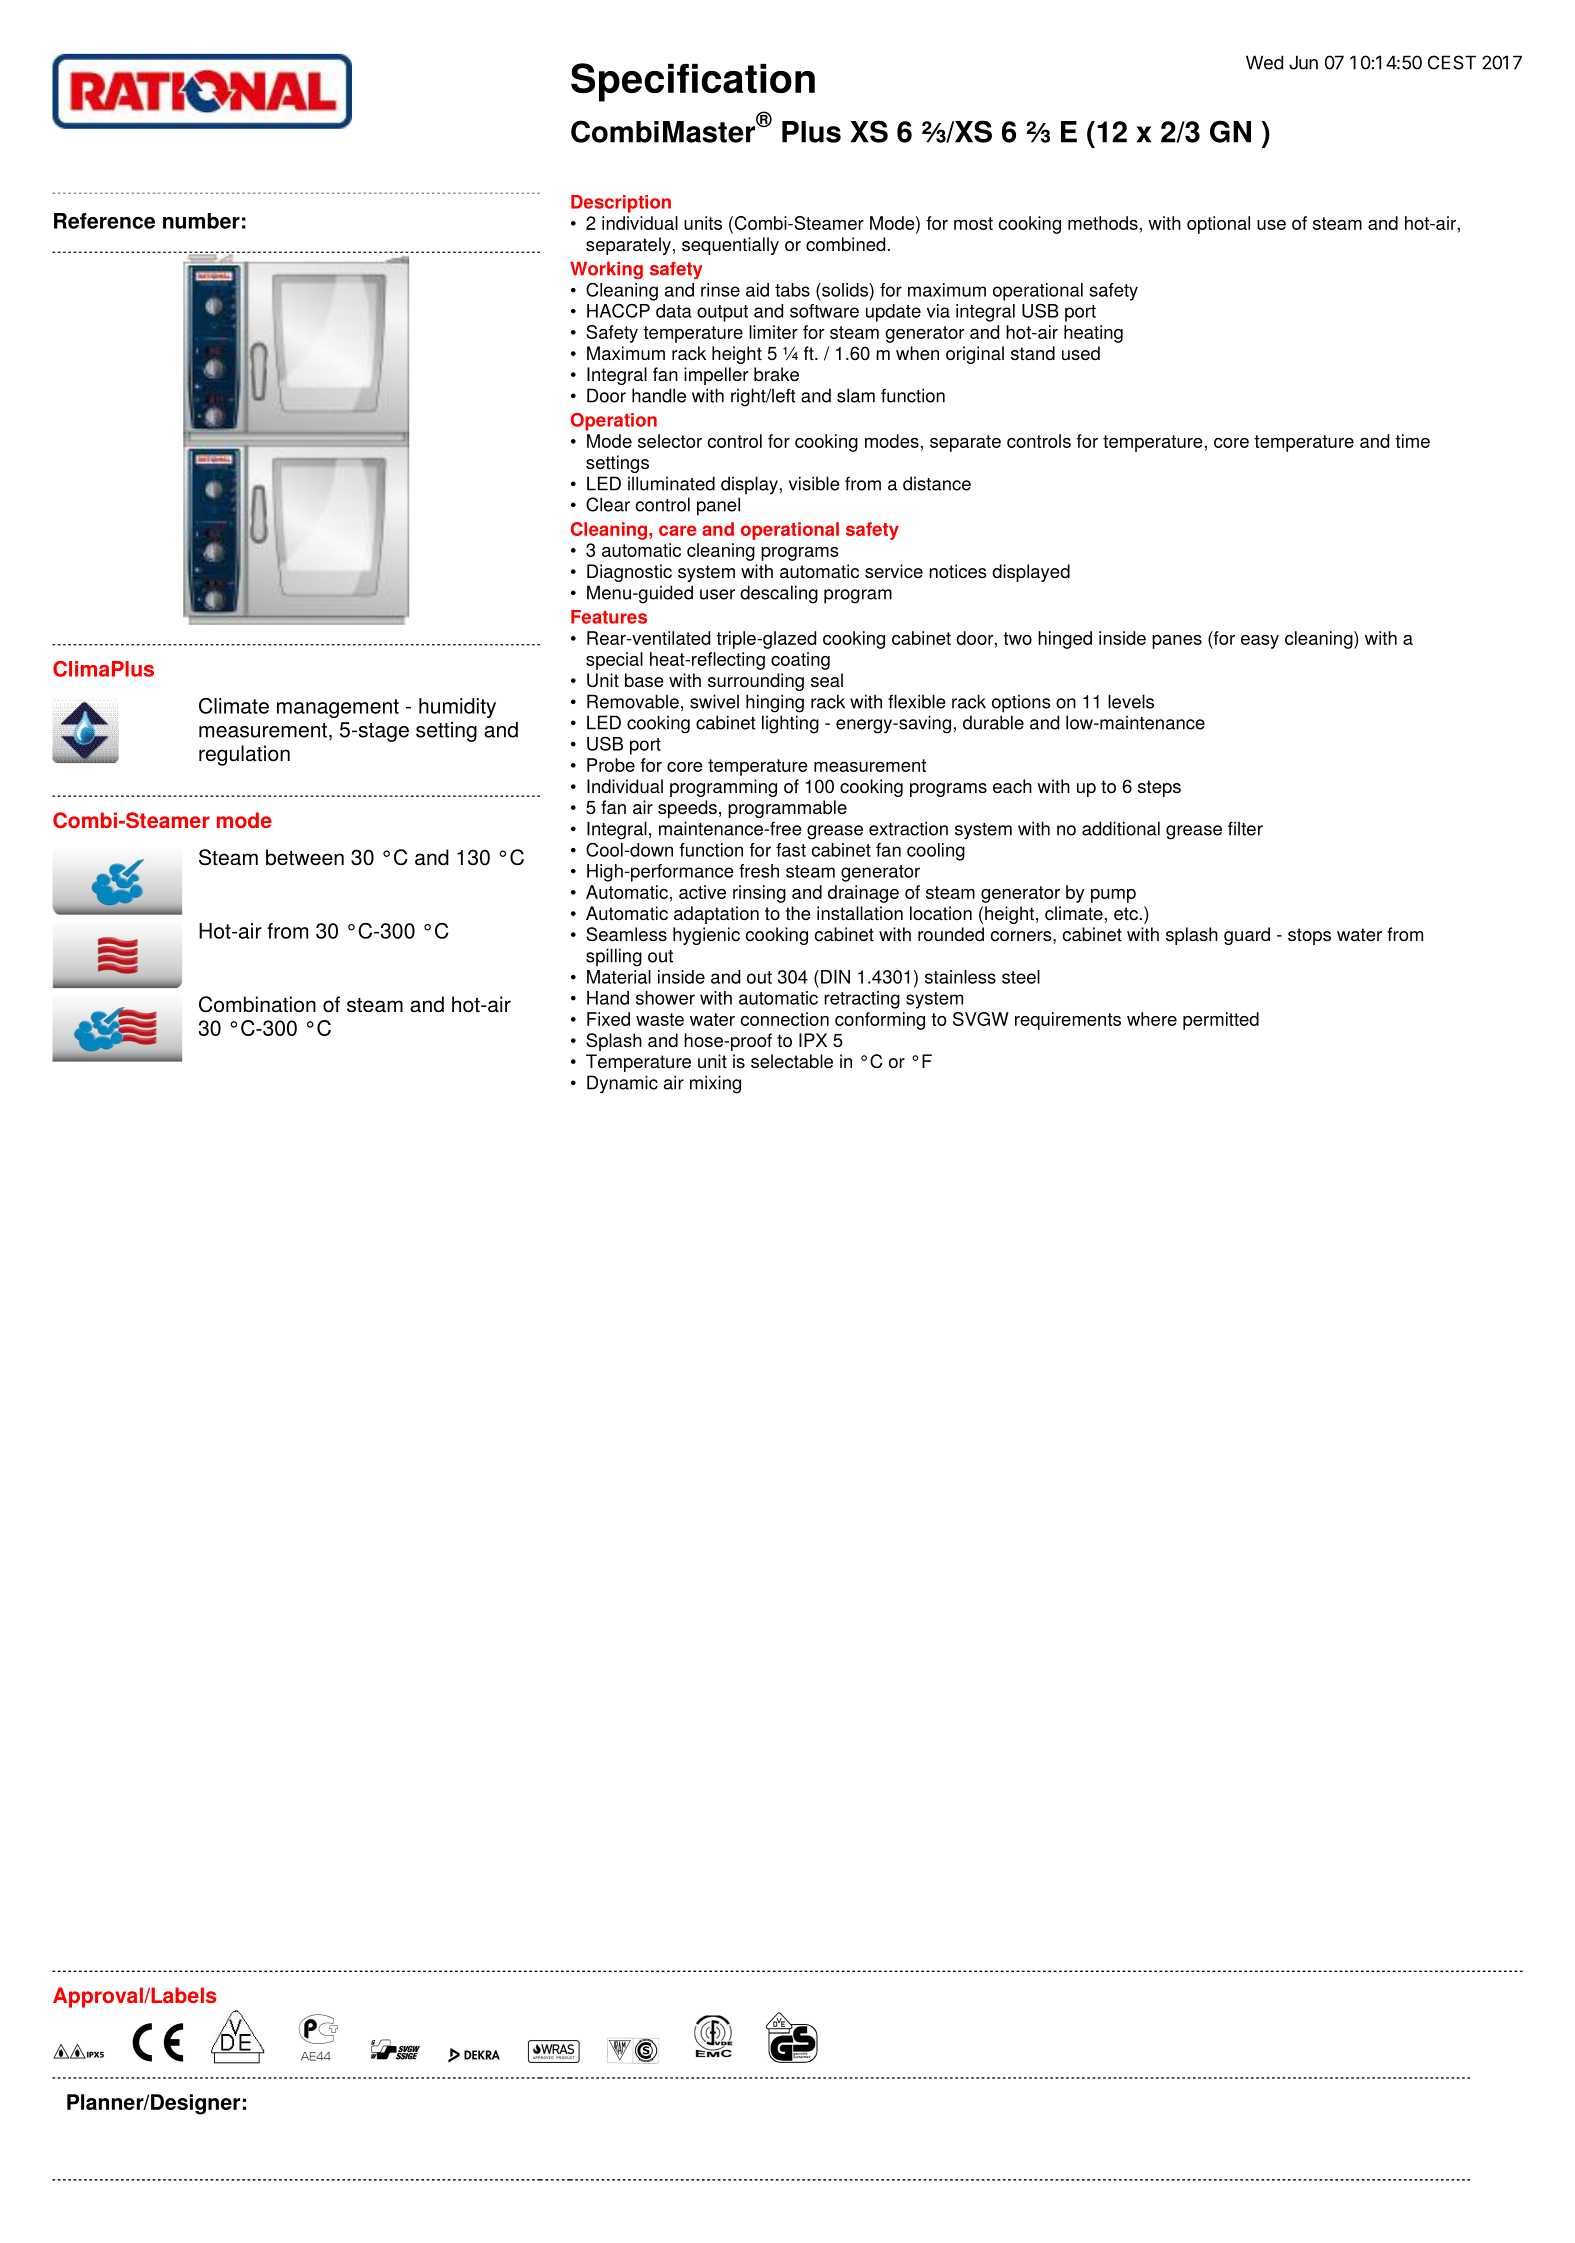  I want to click on Jun, so click(1303, 62).
